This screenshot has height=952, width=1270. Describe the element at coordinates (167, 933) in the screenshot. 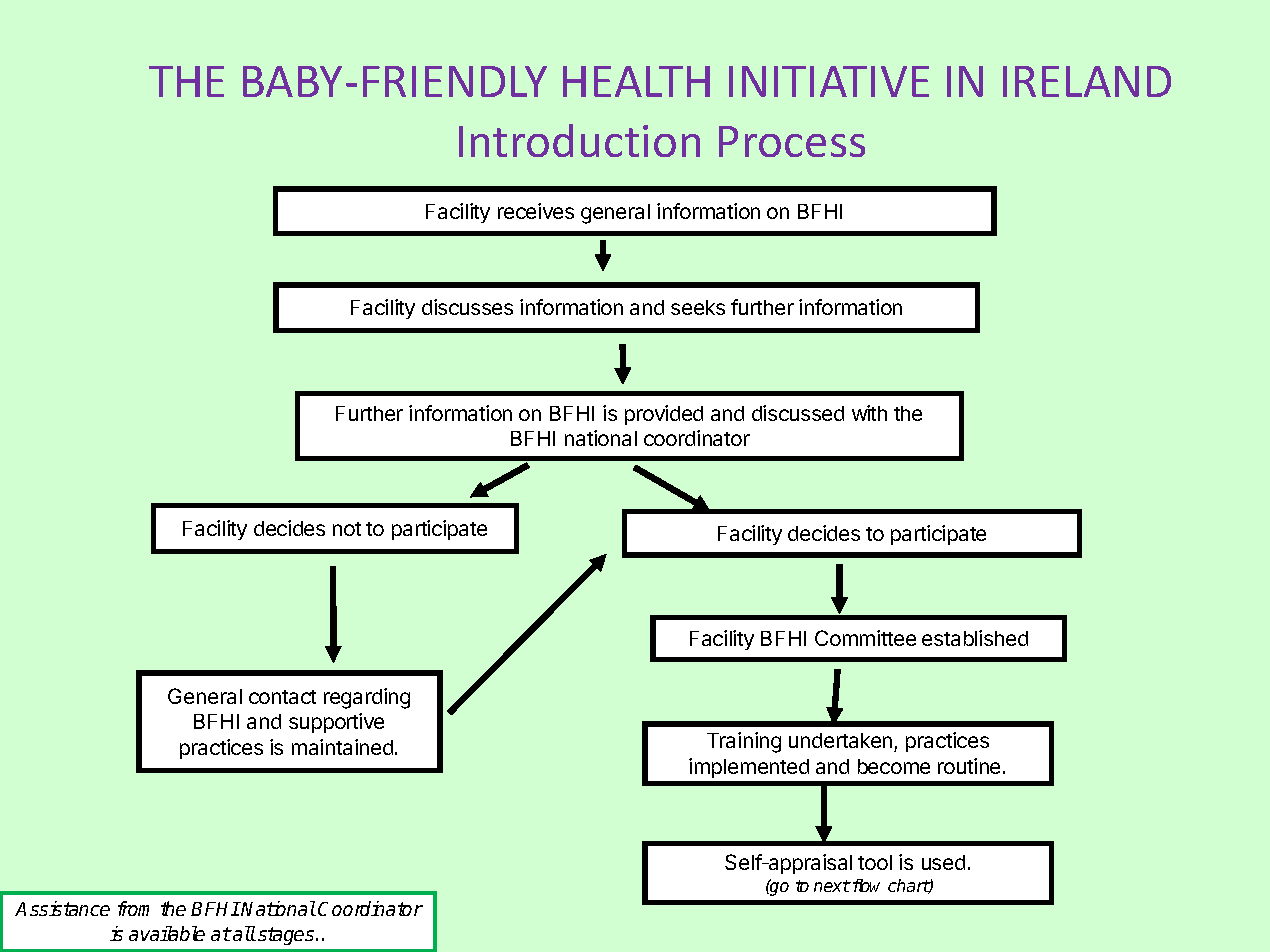

I see `available` at that location.
